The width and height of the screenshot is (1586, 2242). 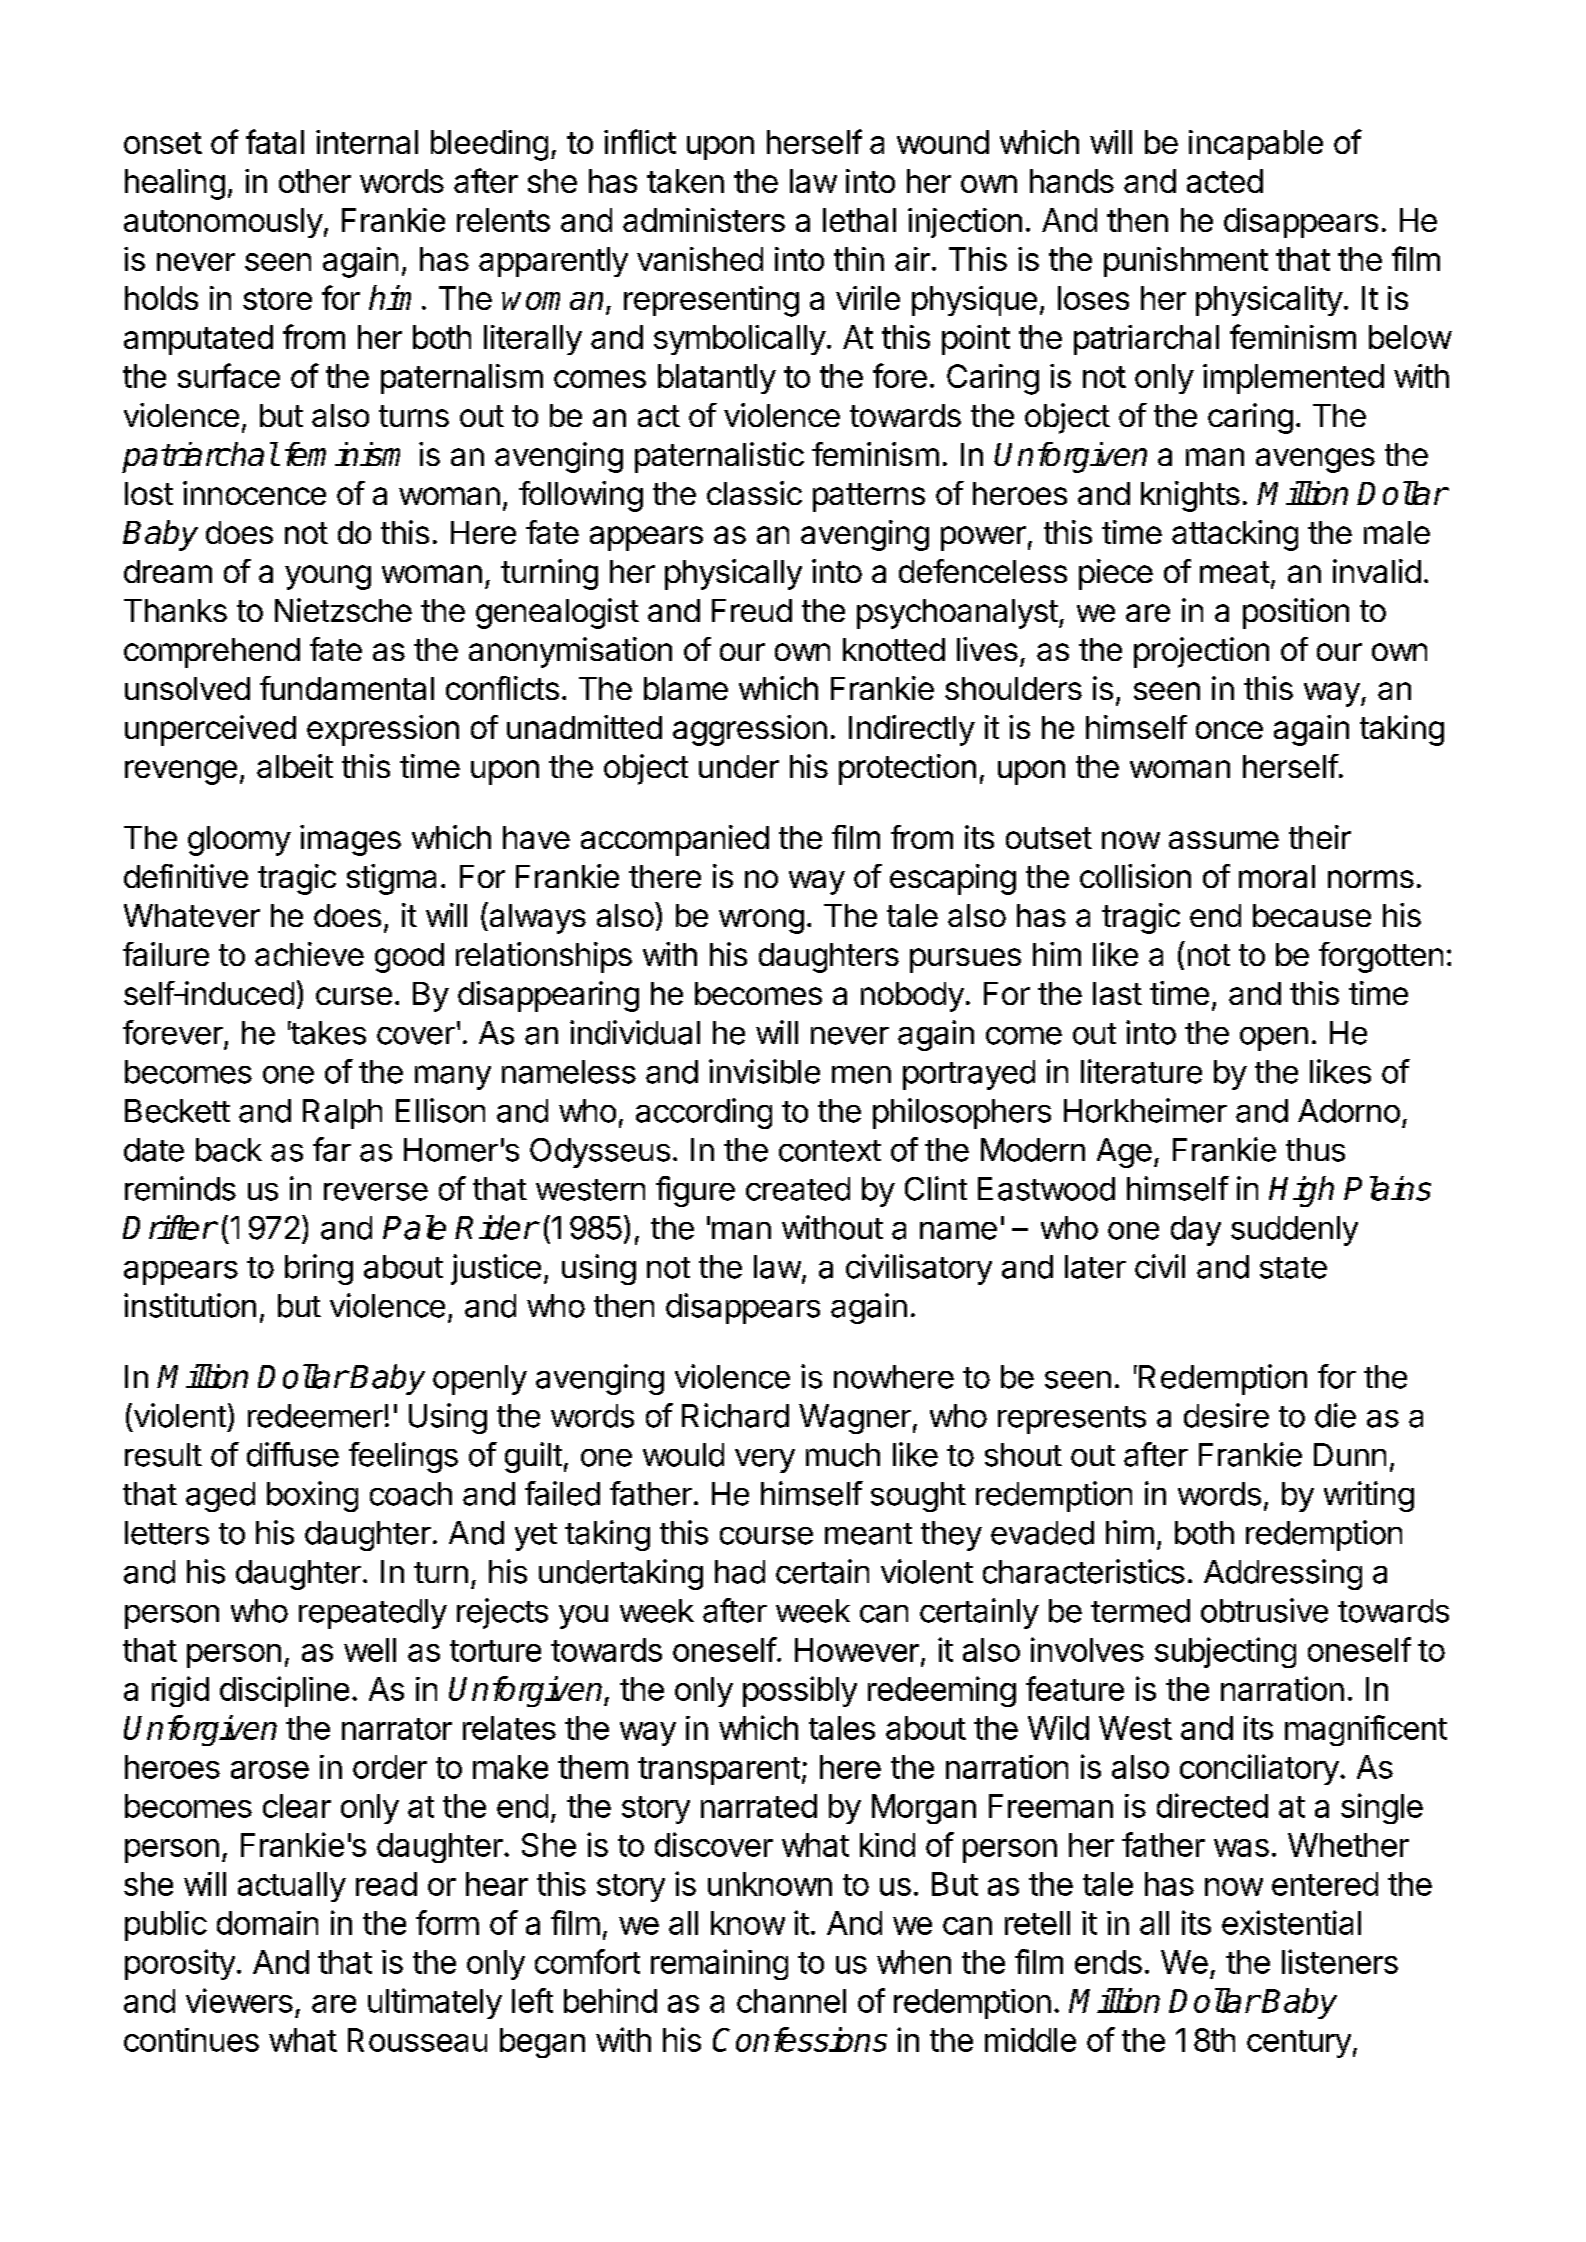 I want to click on other, so click(x=315, y=181).
